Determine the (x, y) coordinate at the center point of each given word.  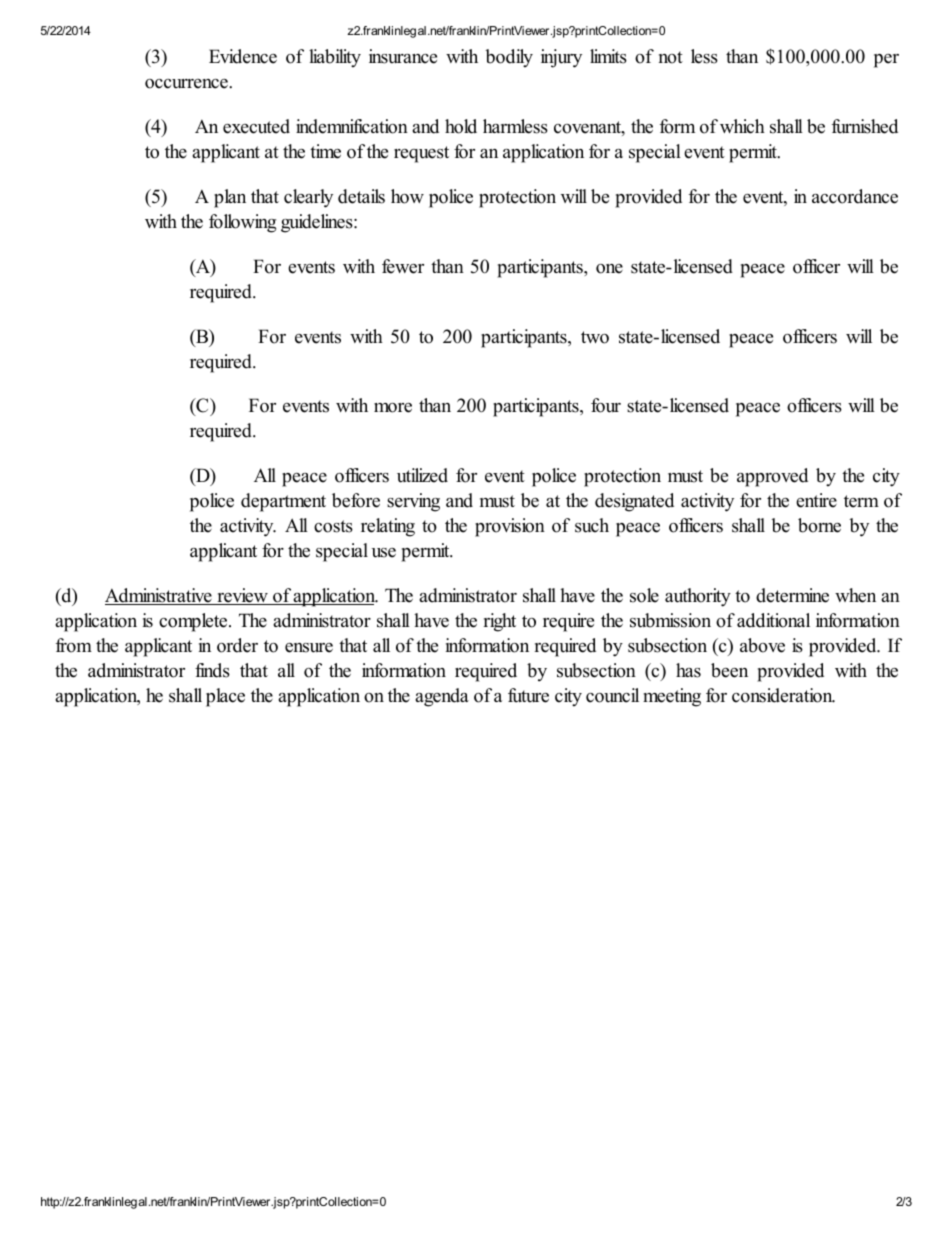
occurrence (187, 84)
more (393, 408)
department (283, 502)
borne (819, 525)
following (242, 223)
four (606, 405)
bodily (509, 58)
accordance (855, 196)
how (407, 196)
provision (510, 527)
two (595, 337)
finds (212, 670)
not (671, 57)
